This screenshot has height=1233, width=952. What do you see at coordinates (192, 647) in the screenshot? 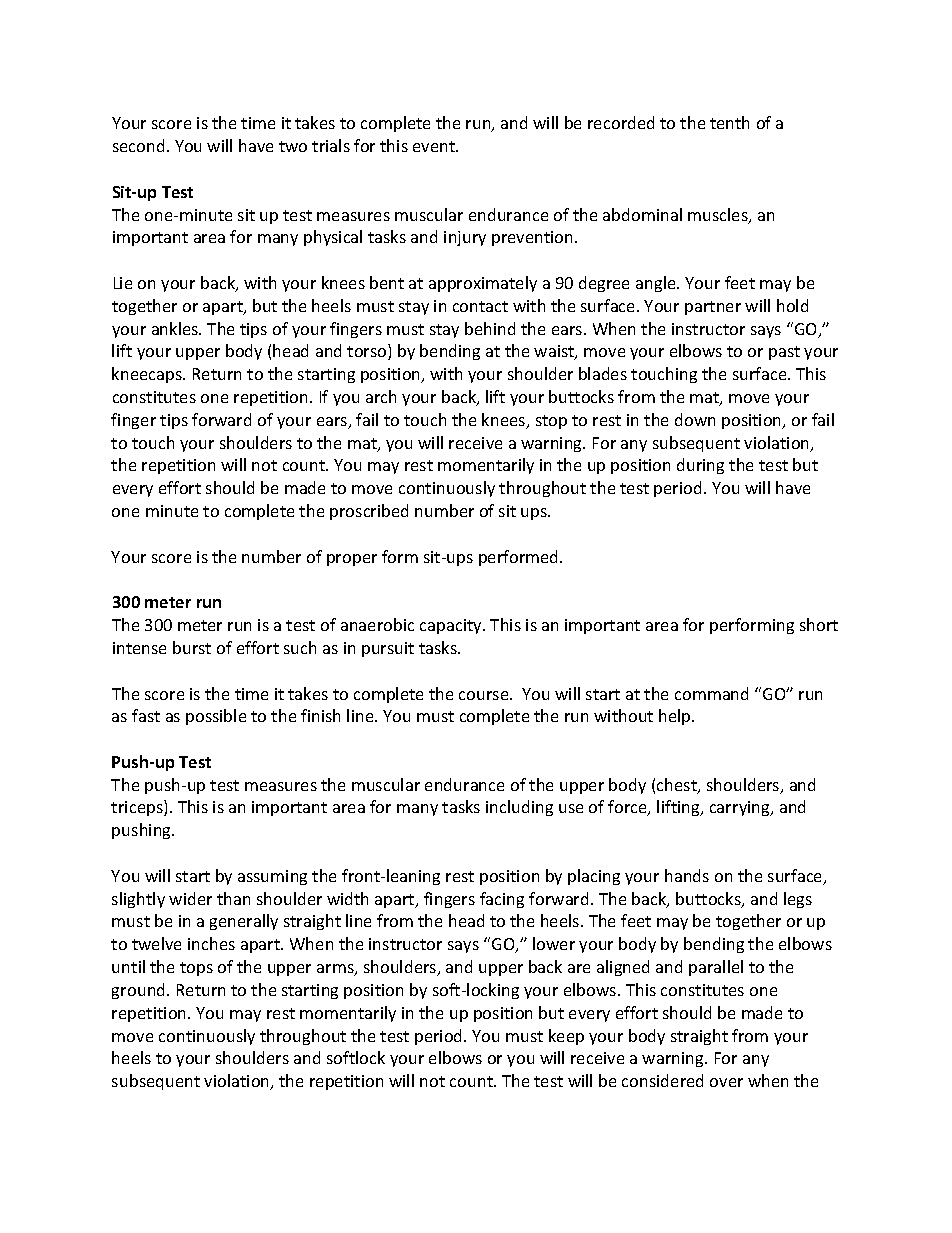
I see `burst` at bounding box center [192, 647].
